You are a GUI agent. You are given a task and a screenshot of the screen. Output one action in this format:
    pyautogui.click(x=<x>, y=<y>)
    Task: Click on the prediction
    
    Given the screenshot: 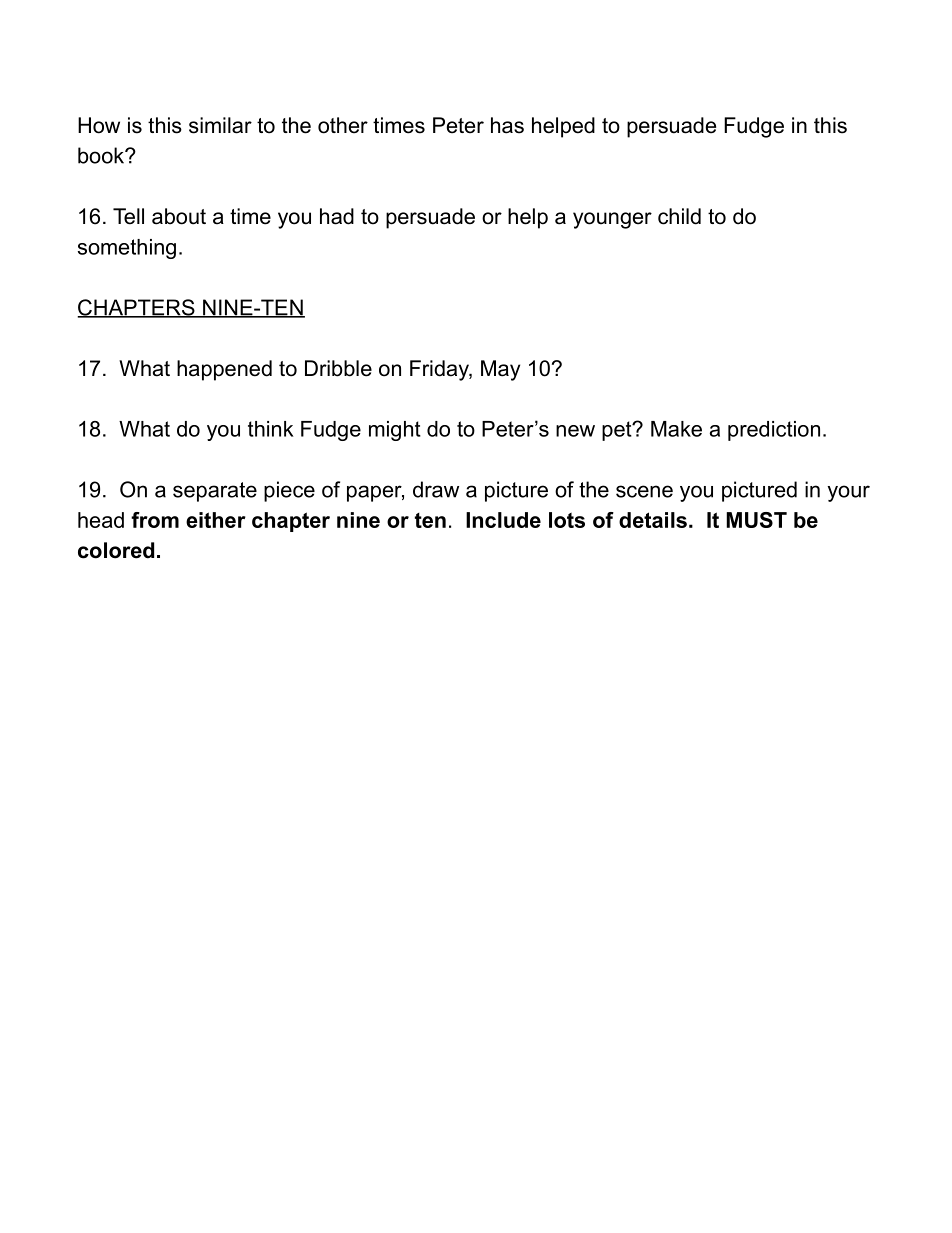 What is the action you would take?
    pyautogui.click(x=774, y=431)
